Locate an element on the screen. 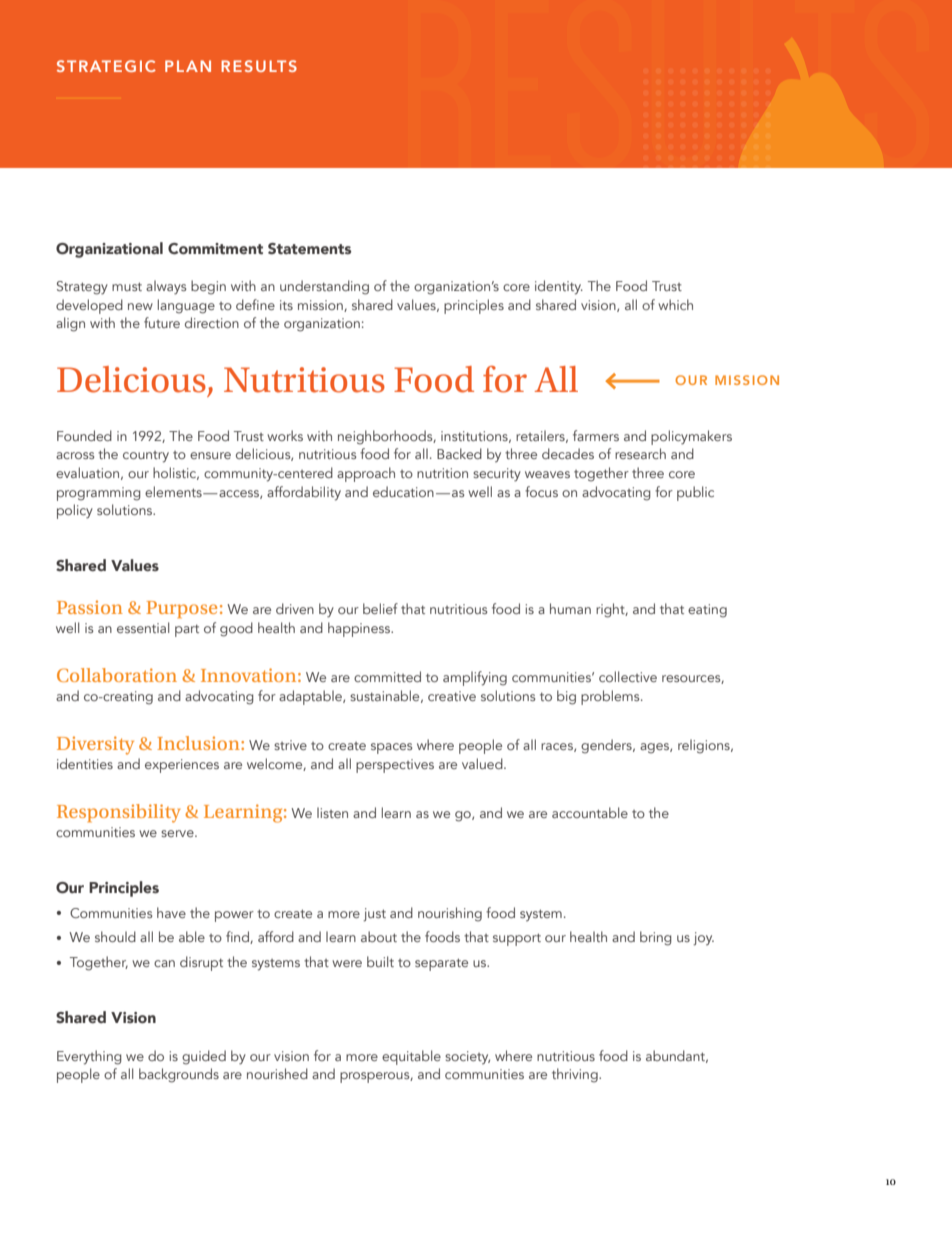 Image resolution: width=952 pixels, height=1233 pixels. perspectives is located at coordinates (395, 766).
